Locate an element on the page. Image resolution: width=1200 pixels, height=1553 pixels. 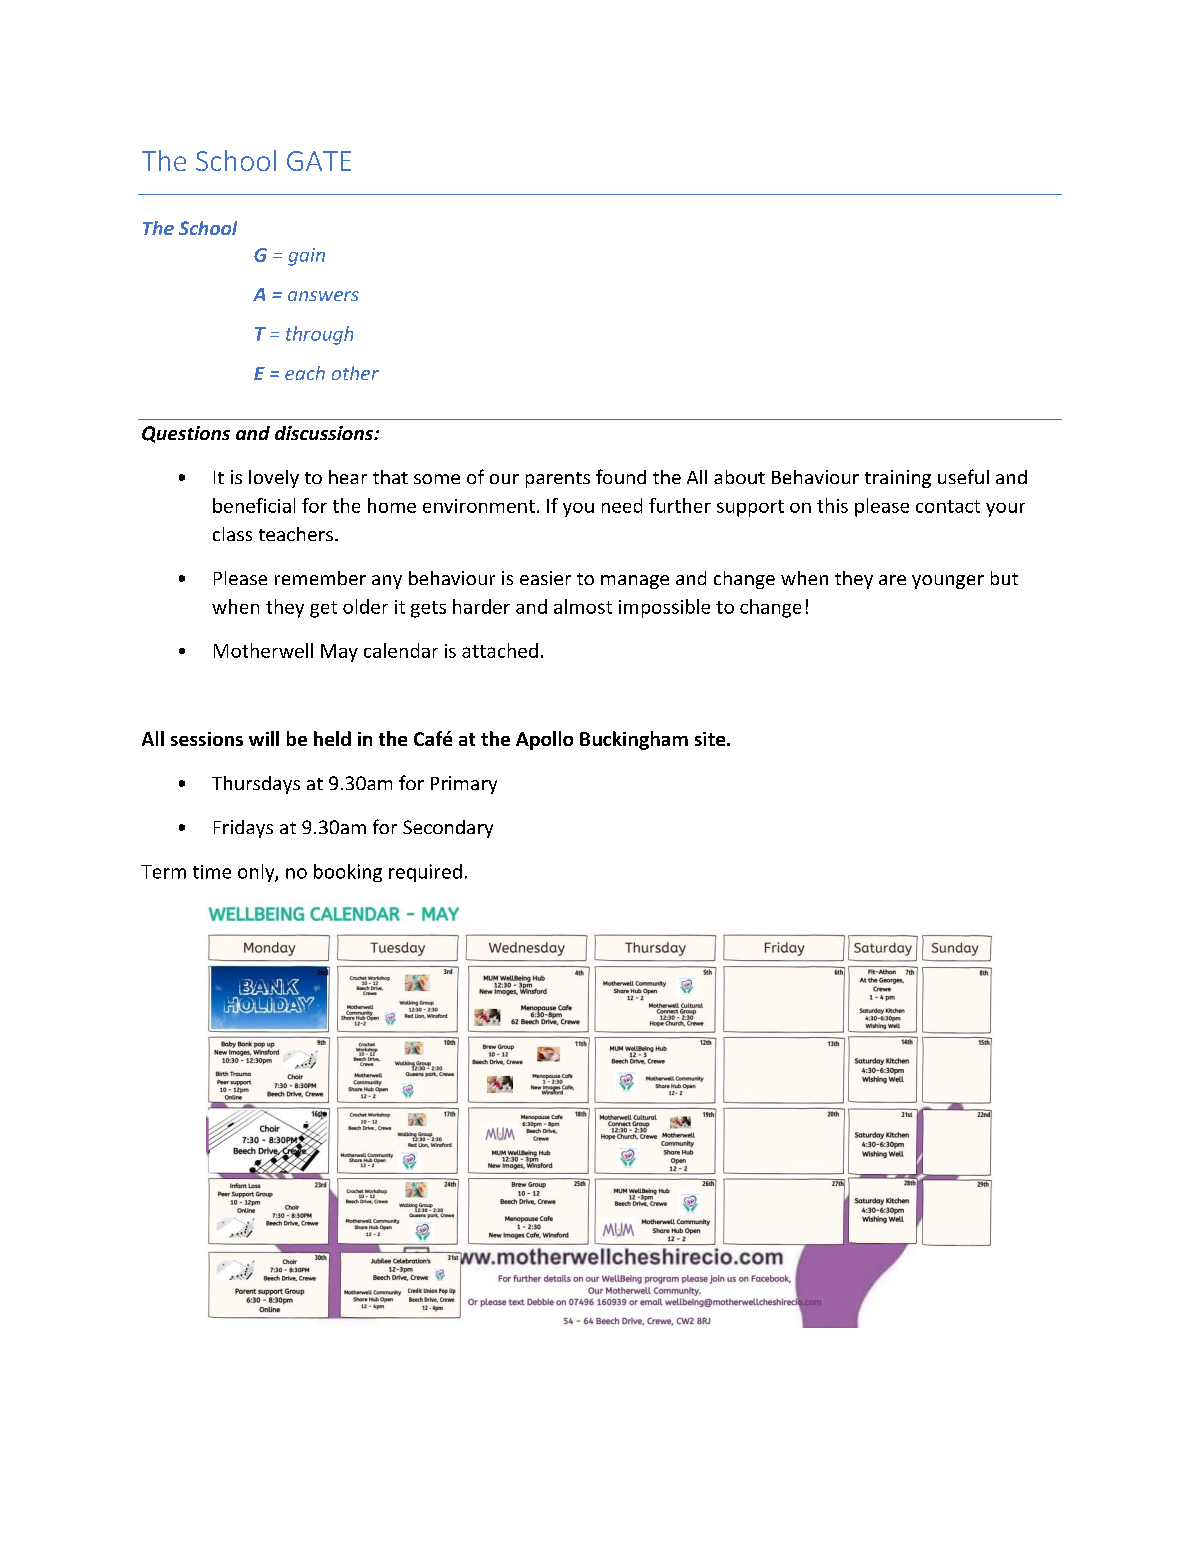
younger is located at coordinates (948, 582).
